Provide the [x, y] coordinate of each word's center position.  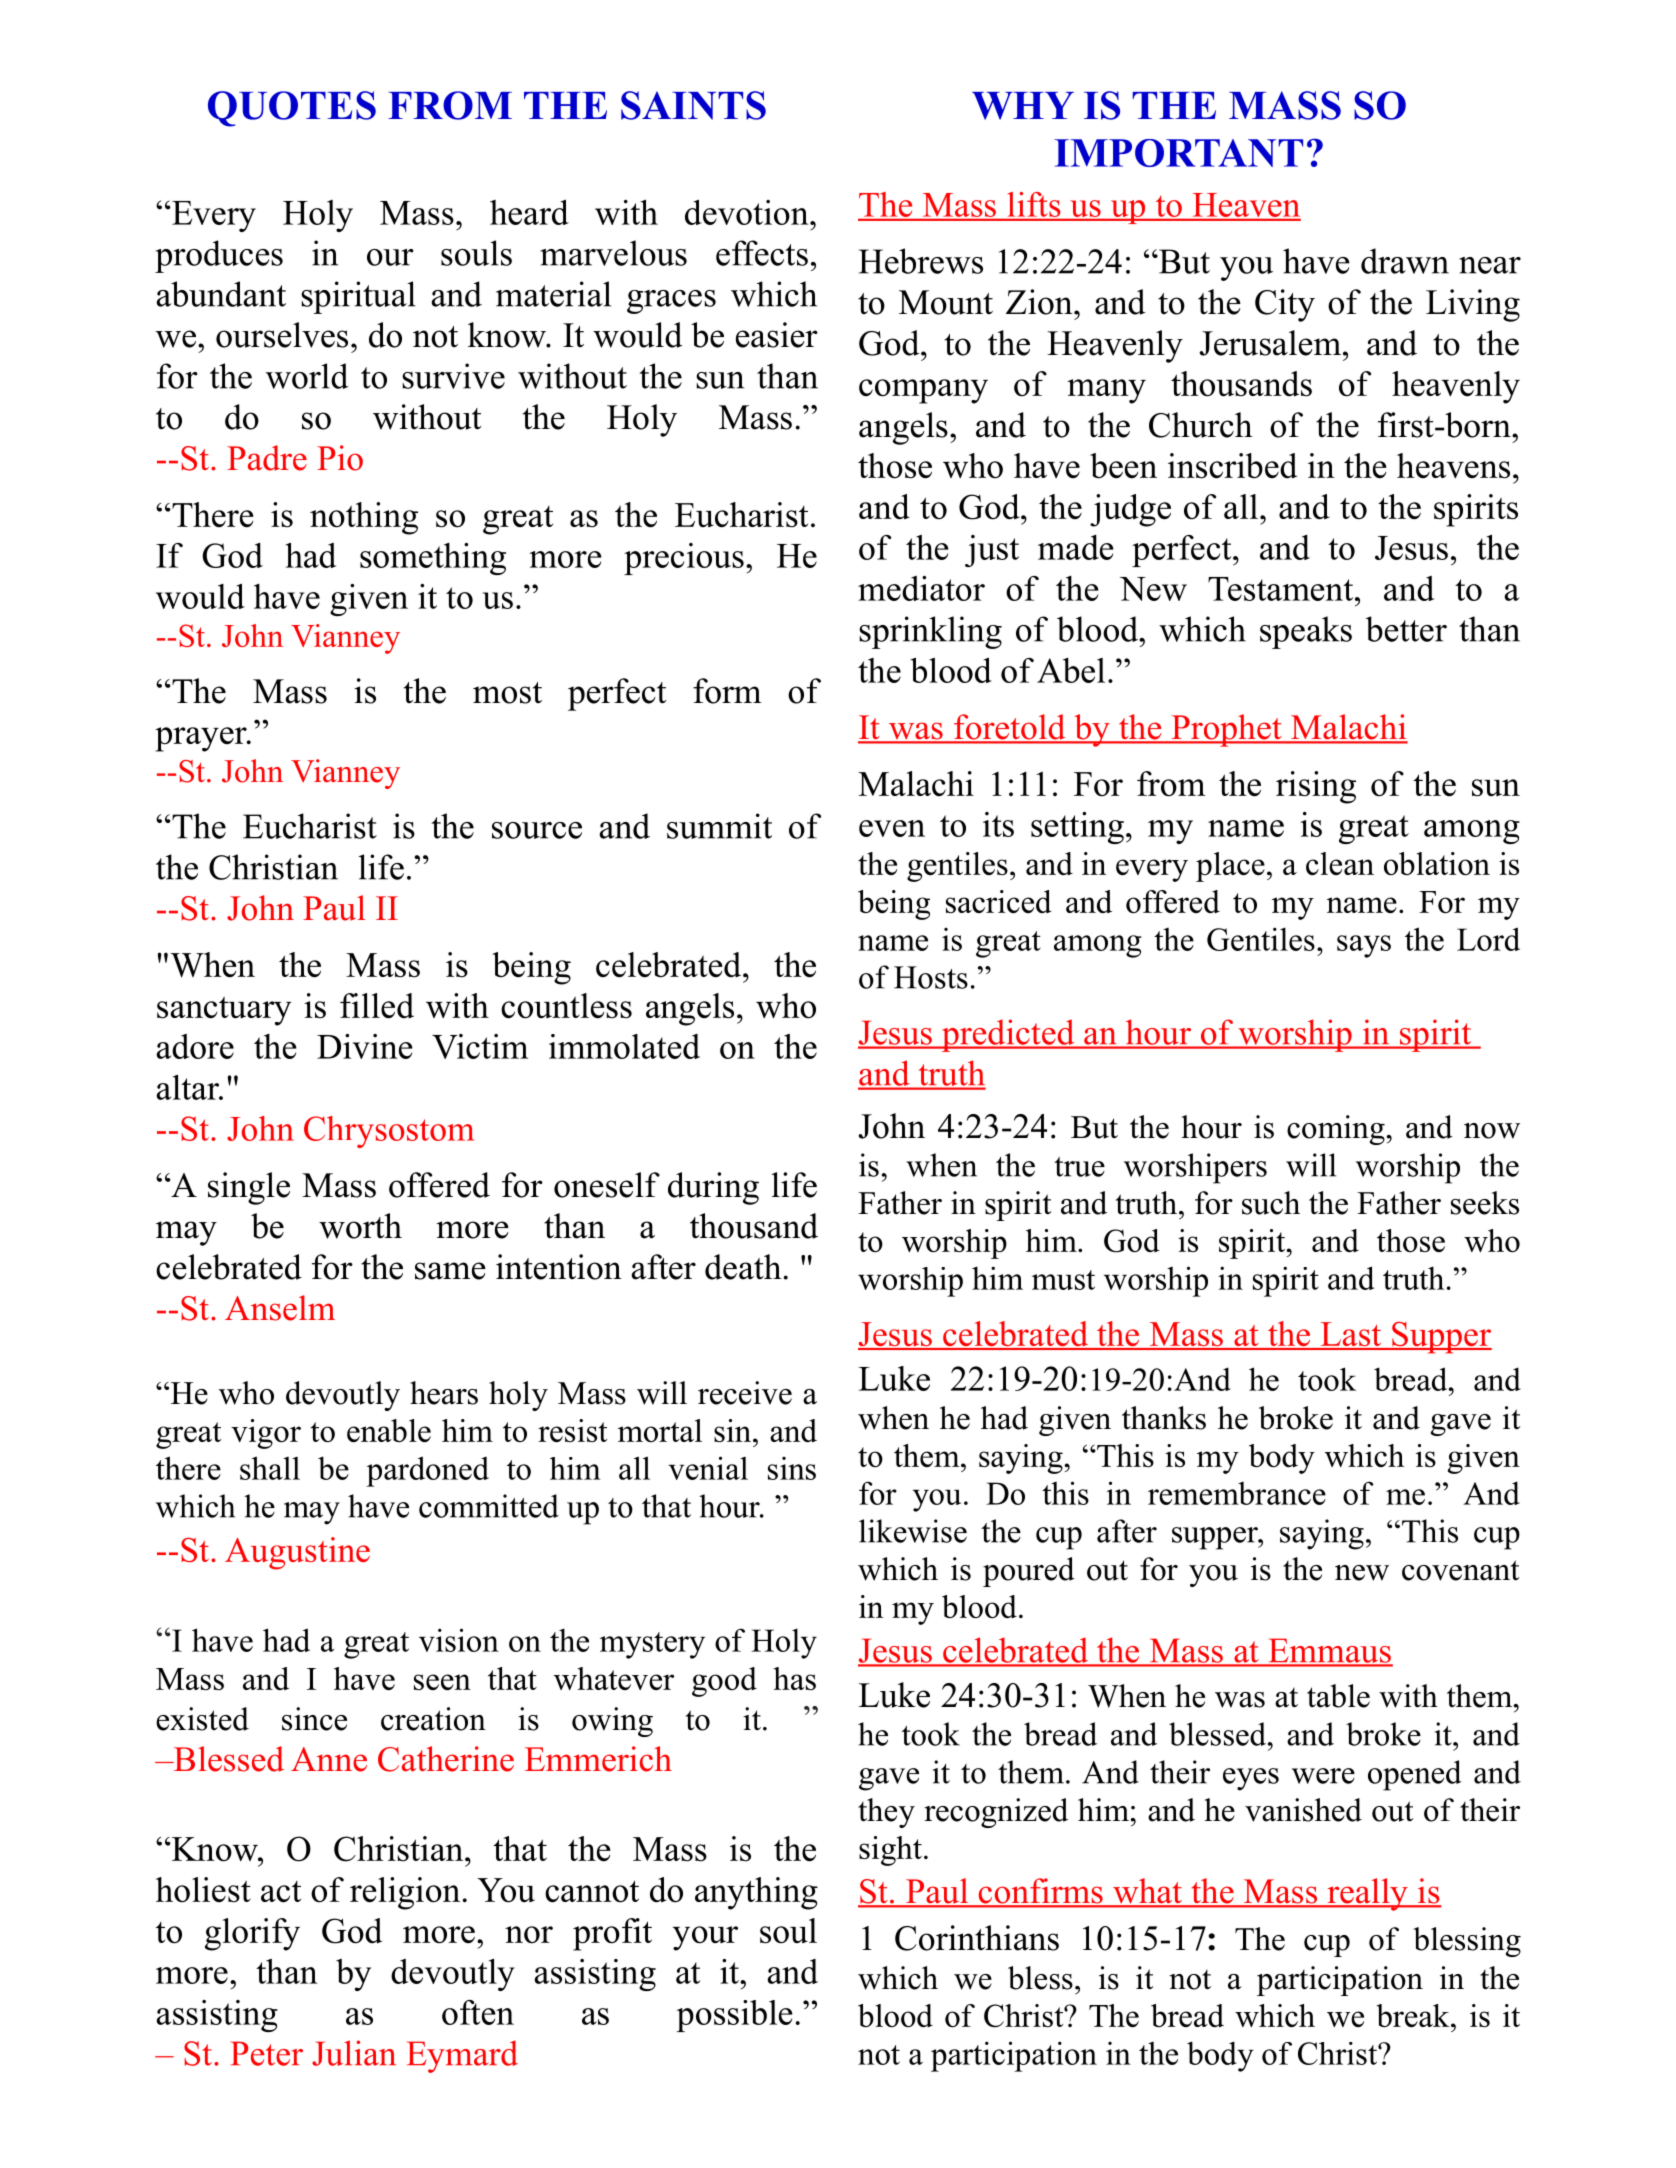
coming [1336, 1130]
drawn [1405, 261]
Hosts [931, 977]
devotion [748, 212]
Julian [354, 2053]
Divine [365, 1046]
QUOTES [292, 109]
